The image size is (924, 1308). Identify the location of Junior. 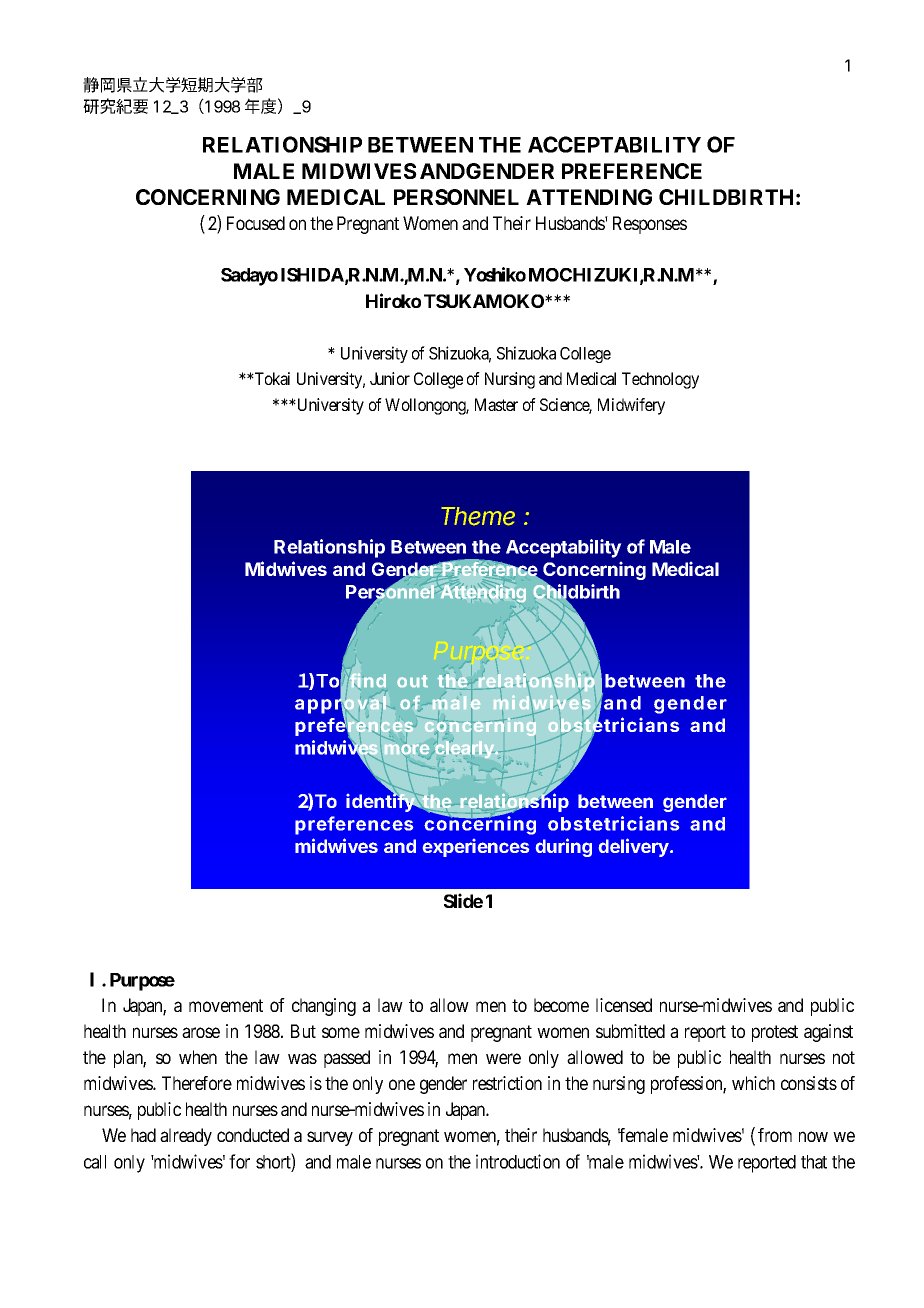
(390, 378).
